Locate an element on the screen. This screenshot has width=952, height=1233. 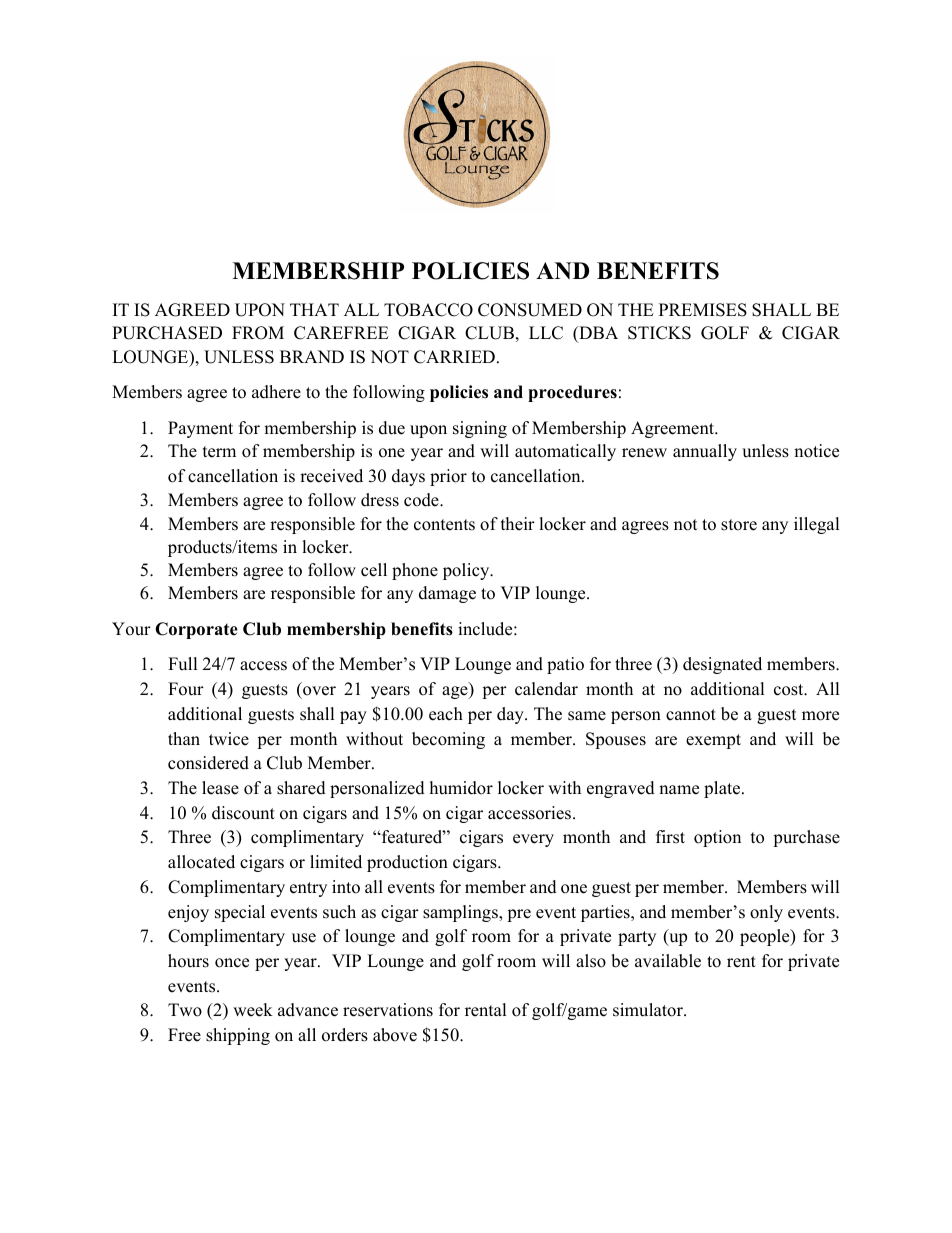
every is located at coordinates (533, 840).
